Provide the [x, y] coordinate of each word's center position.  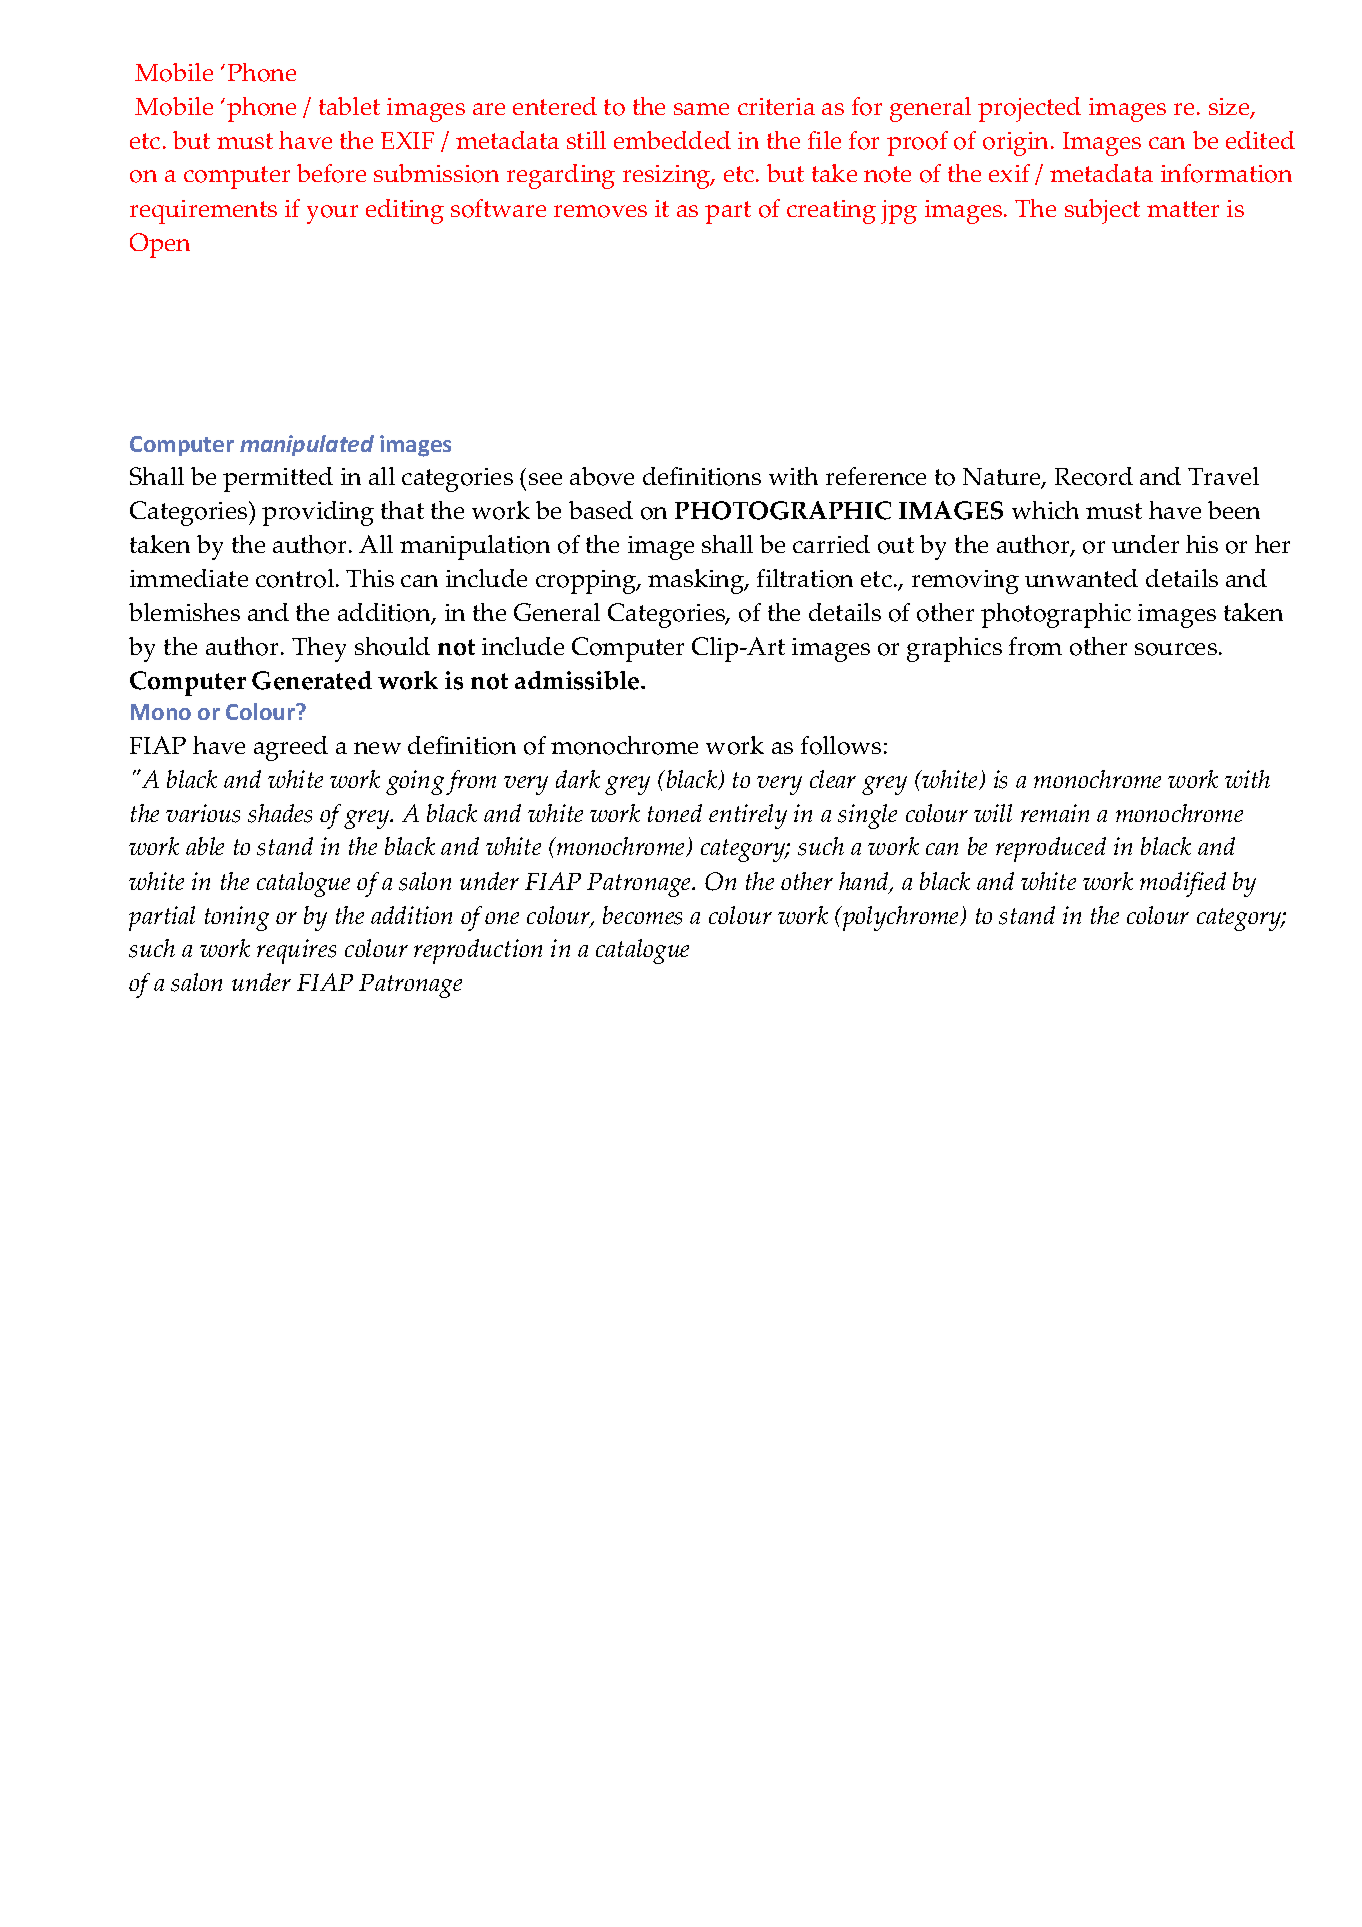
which [1045, 510]
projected [1029, 109]
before [331, 173]
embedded [672, 140]
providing [318, 513]
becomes [642, 915]
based [601, 510]
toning [237, 918]
